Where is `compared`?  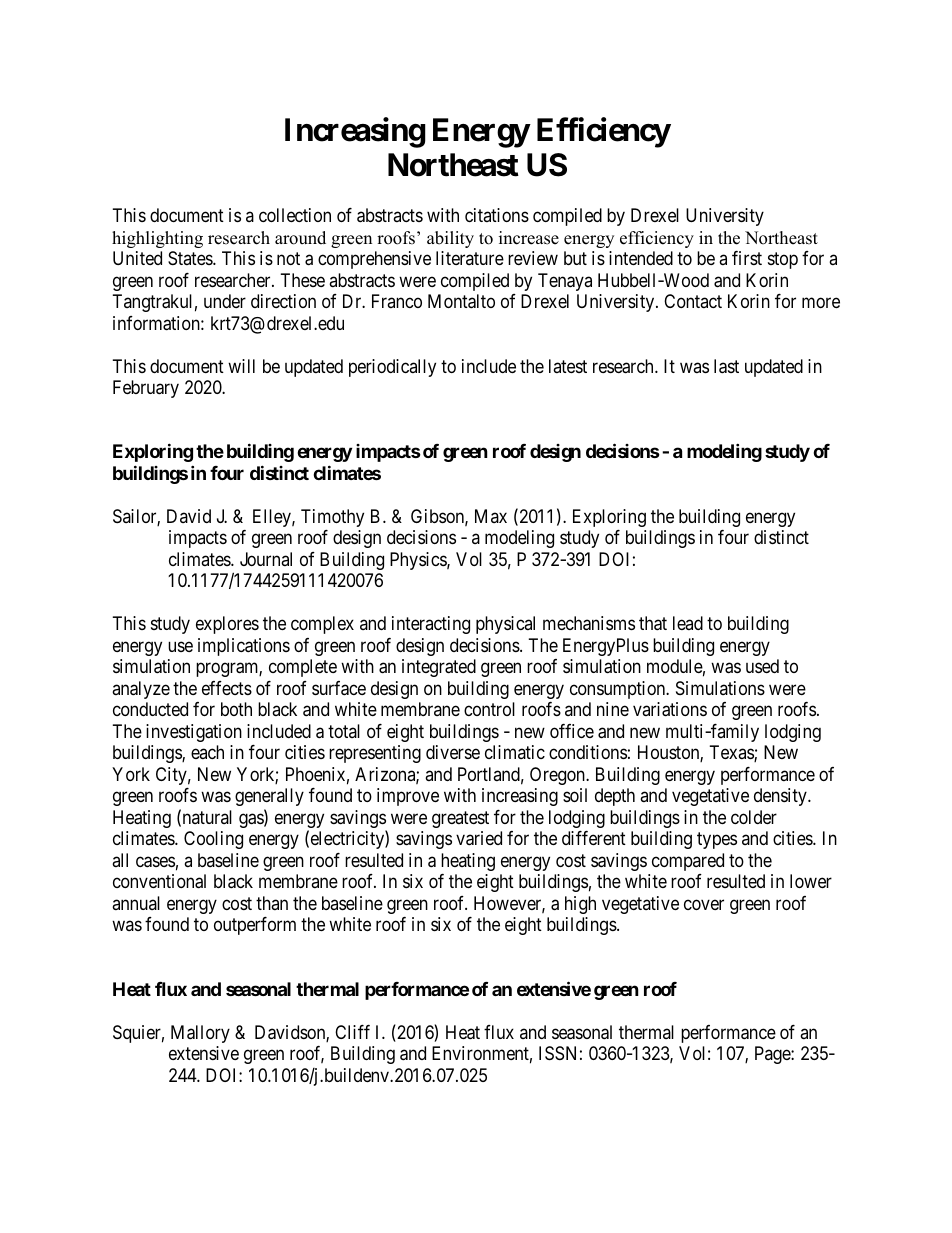
compared is located at coordinates (688, 862).
